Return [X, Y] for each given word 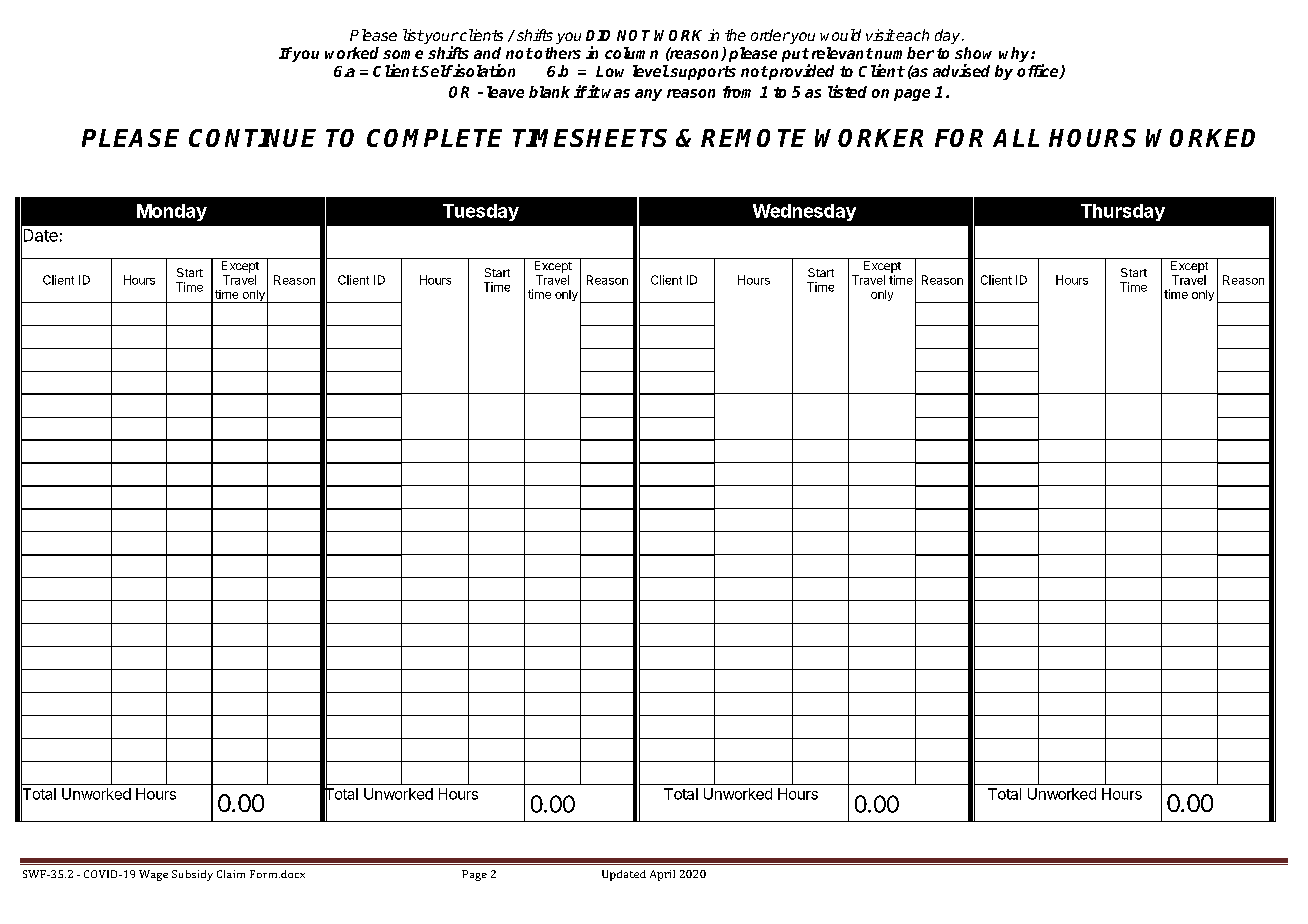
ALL [1016, 138]
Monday [172, 212]
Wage [153, 875]
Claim [231, 874]
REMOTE [753, 138]
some [403, 54]
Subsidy [192, 875]
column [631, 53]
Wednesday [804, 212]
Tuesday [481, 212]
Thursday [1123, 212]
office [1039, 71]
